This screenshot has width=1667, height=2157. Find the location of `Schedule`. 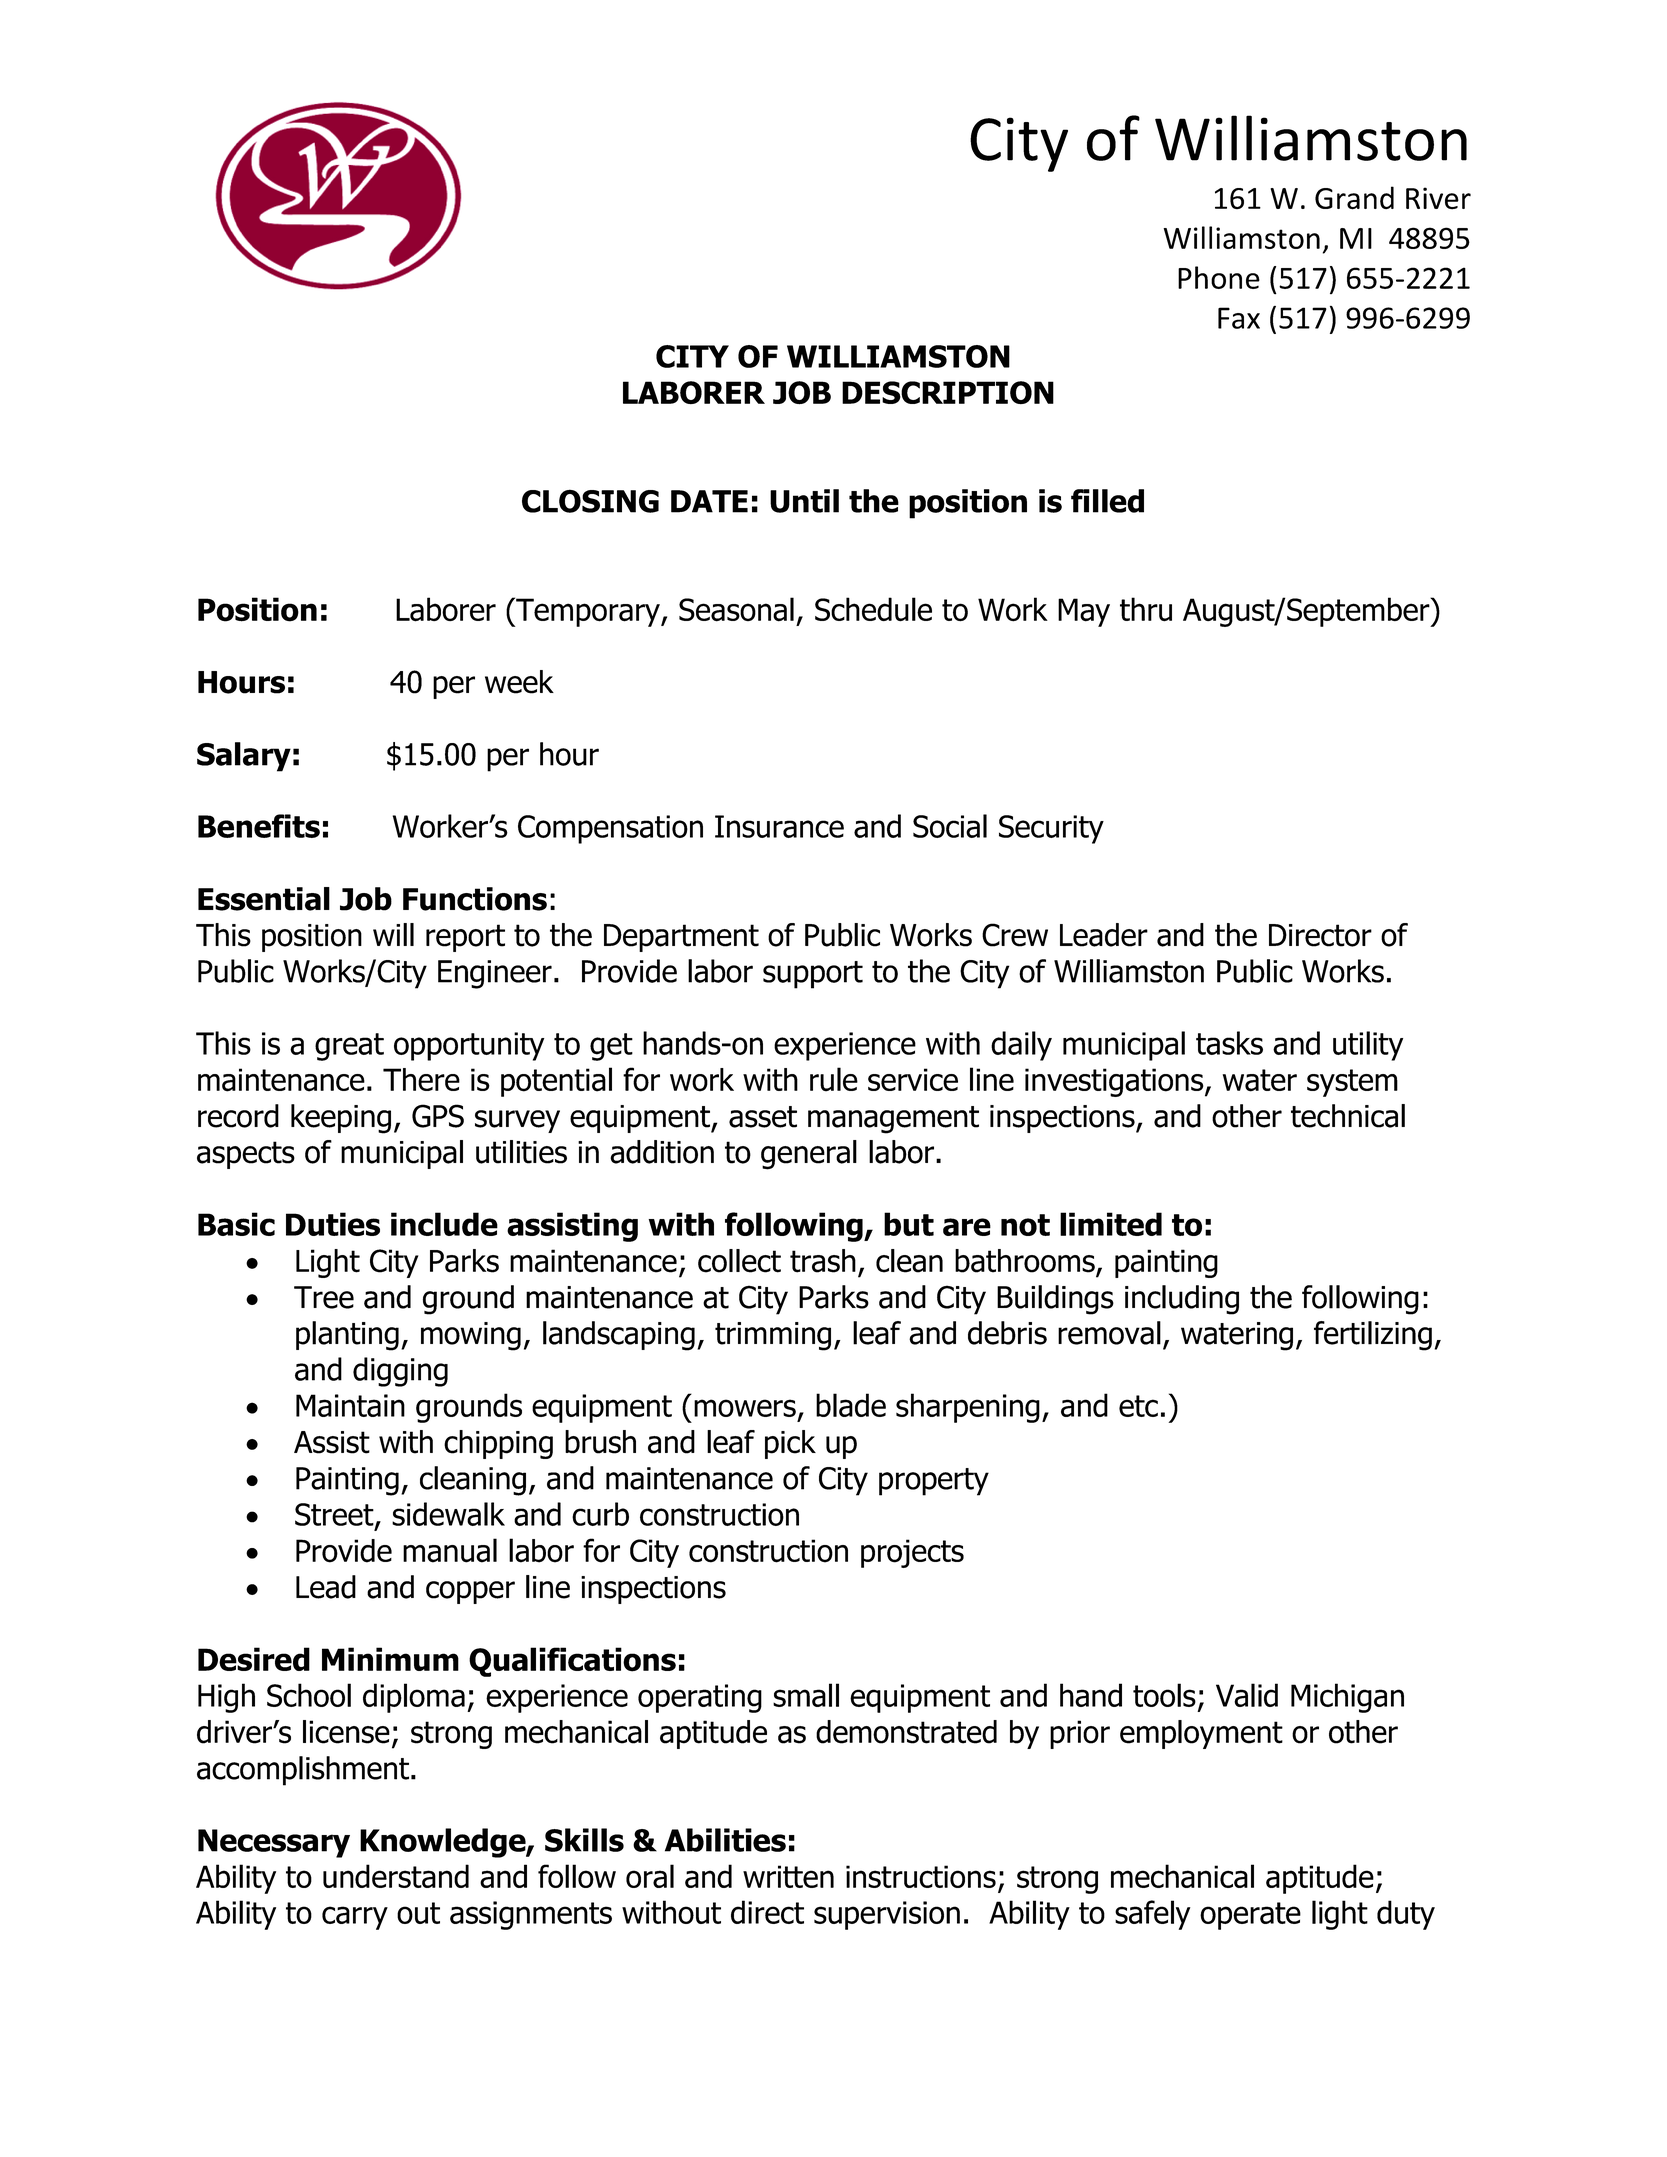

Schedule is located at coordinates (873, 609).
